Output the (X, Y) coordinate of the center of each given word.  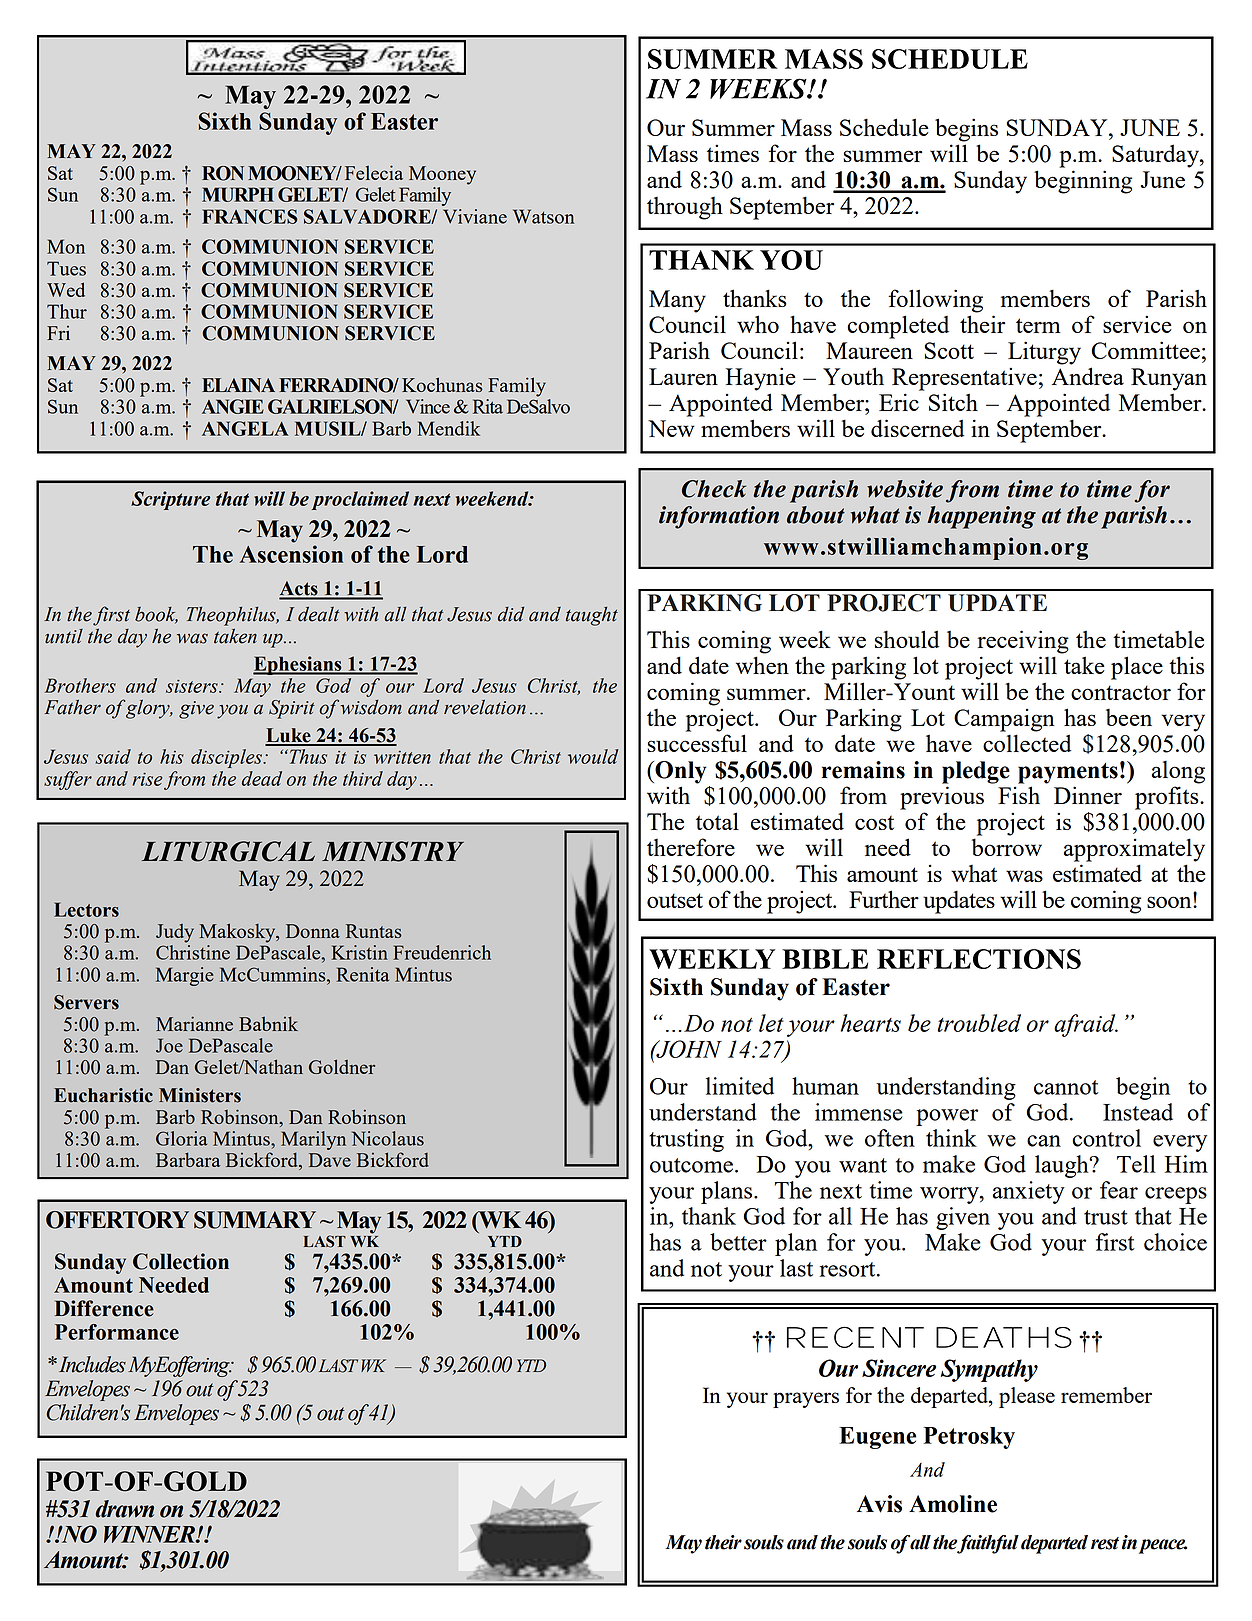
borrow (1007, 847)
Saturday (1156, 156)
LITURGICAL (228, 851)
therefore (691, 847)
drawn (125, 1509)
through (685, 208)
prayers (806, 1400)
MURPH (238, 194)
